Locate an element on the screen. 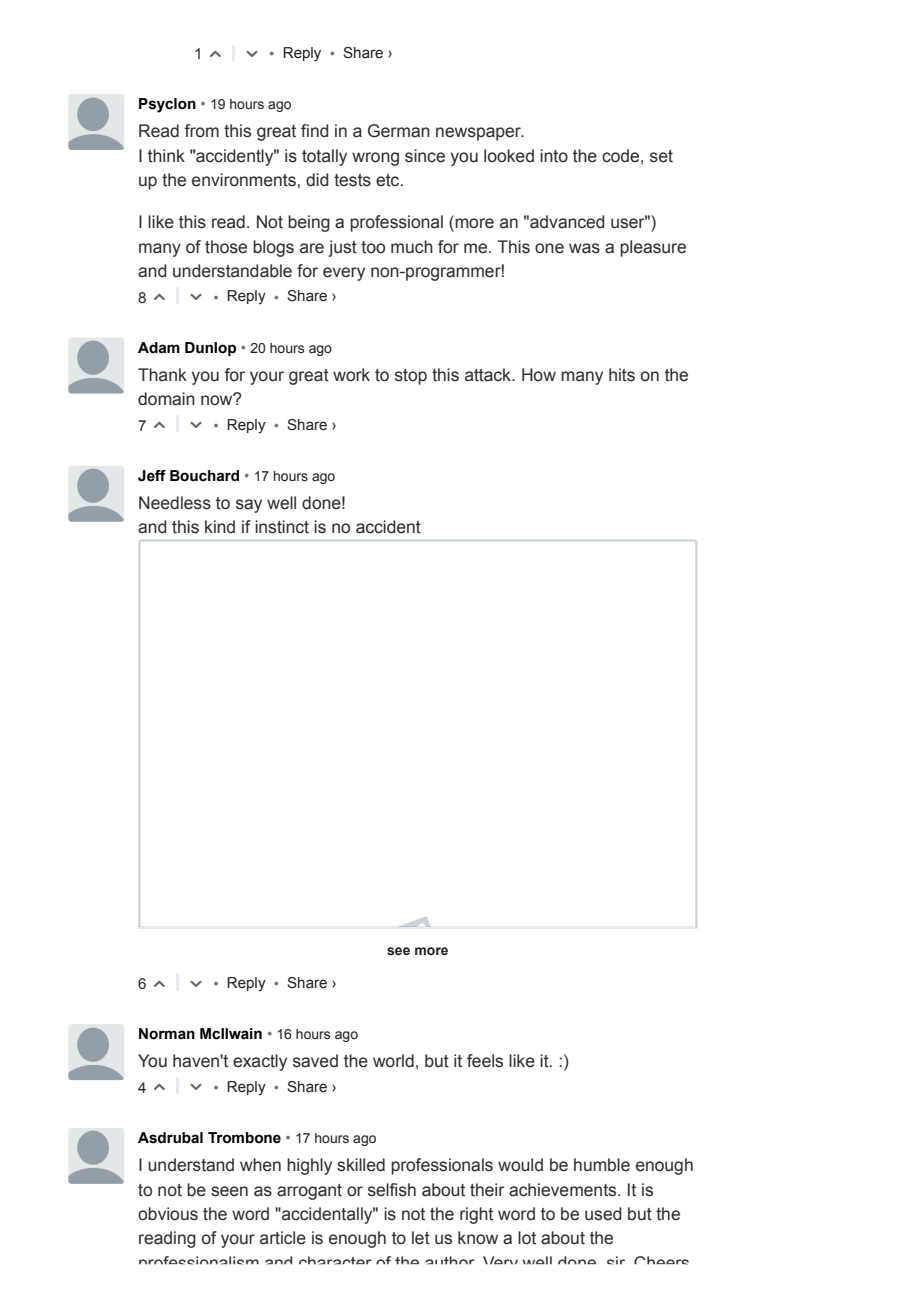 The image size is (924, 1308). since is located at coordinates (425, 156).
